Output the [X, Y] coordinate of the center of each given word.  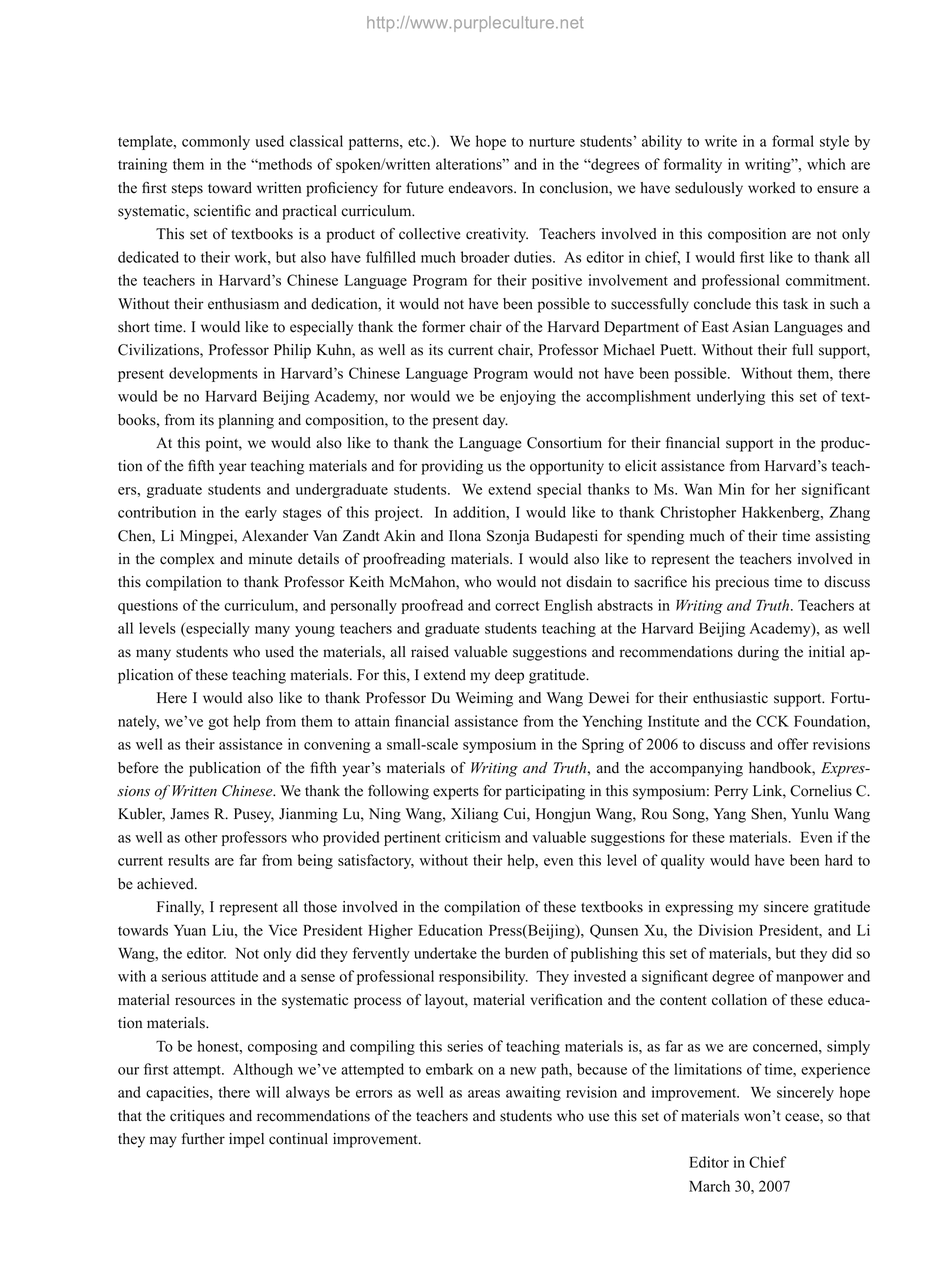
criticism [473, 837]
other [201, 837]
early [261, 513]
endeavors [482, 188]
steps [187, 190]
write [721, 141]
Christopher [698, 513]
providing [452, 467]
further [203, 1139]
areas [484, 1094]
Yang [729, 815]
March [709, 1186]
